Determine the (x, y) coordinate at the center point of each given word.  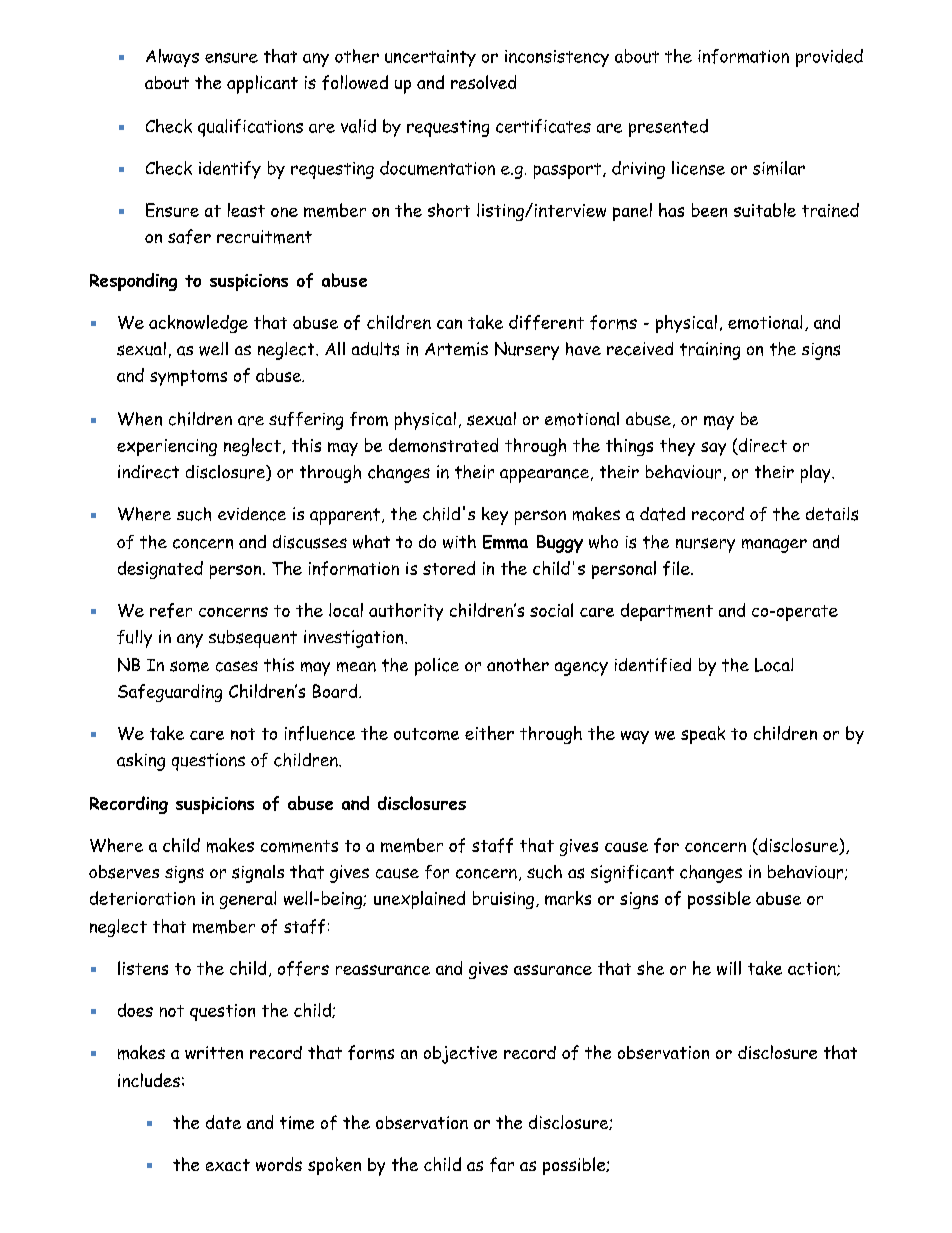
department (667, 612)
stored (449, 568)
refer (171, 610)
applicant (262, 84)
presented (668, 128)
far (502, 1164)
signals (258, 874)
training (710, 351)
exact (228, 1165)
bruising (503, 900)
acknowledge (198, 324)
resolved (483, 82)
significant (632, 874)
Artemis (456, 349)
